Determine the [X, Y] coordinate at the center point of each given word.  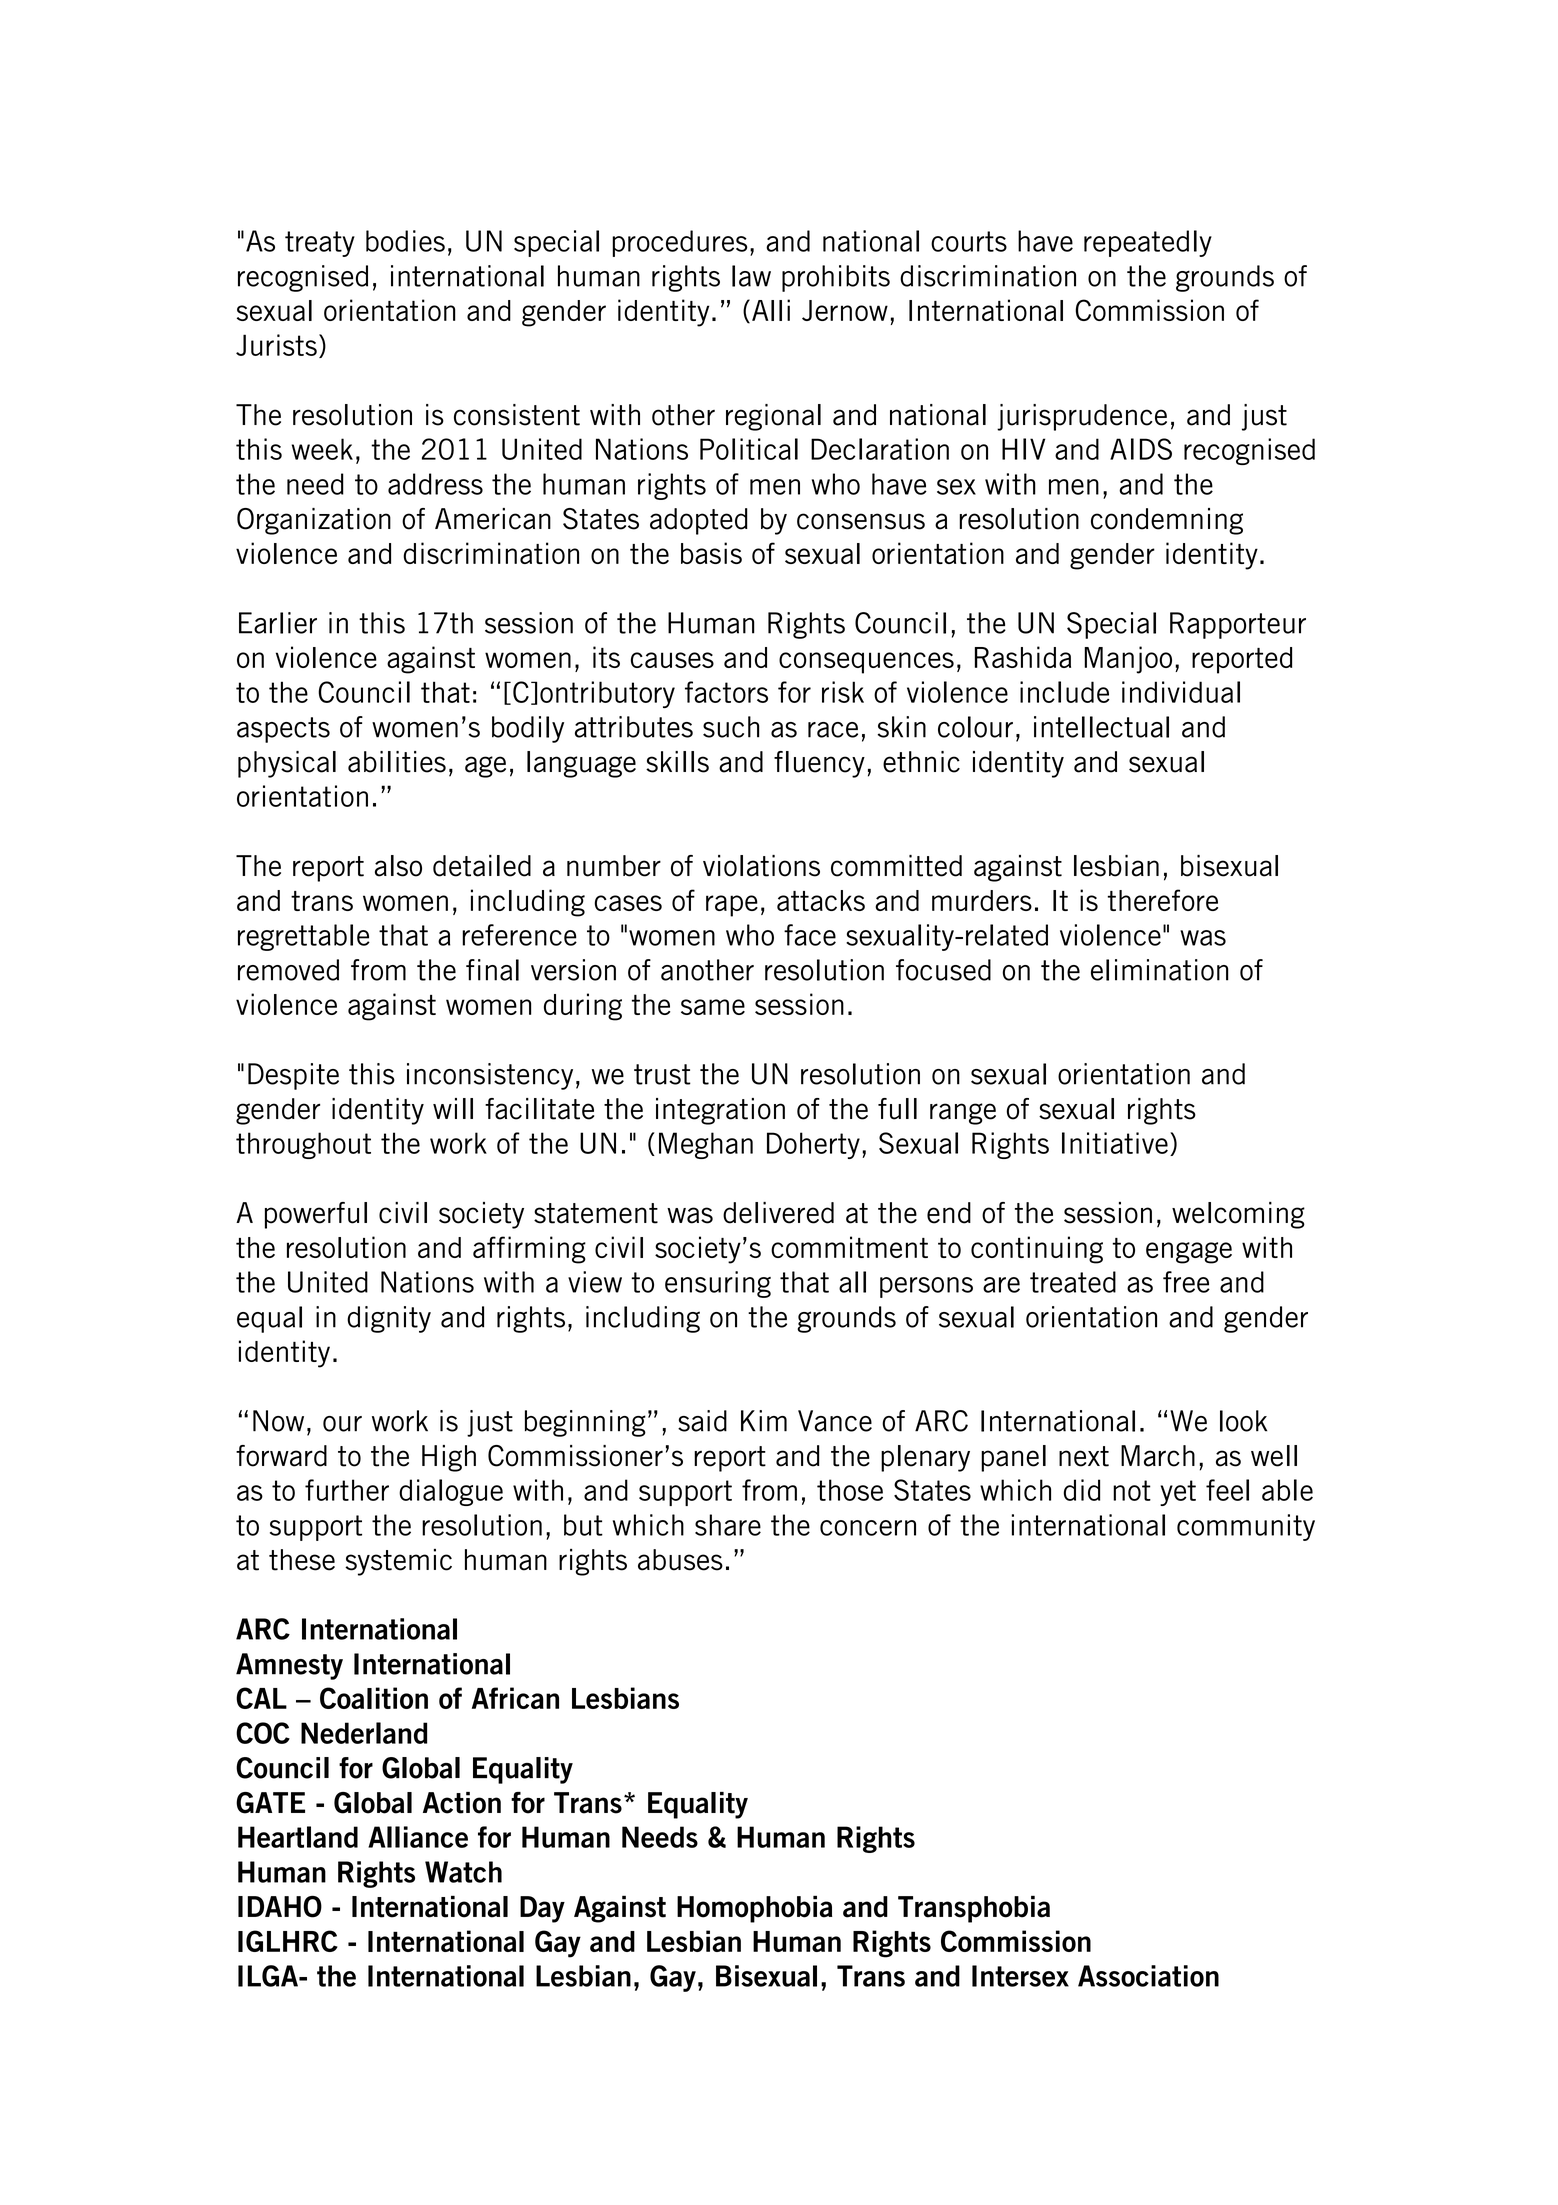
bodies [405, 241]
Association [1148, 1976]
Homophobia [754, 1909]
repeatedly [1148, 243]
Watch [463, 1872]
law [751, 276]
